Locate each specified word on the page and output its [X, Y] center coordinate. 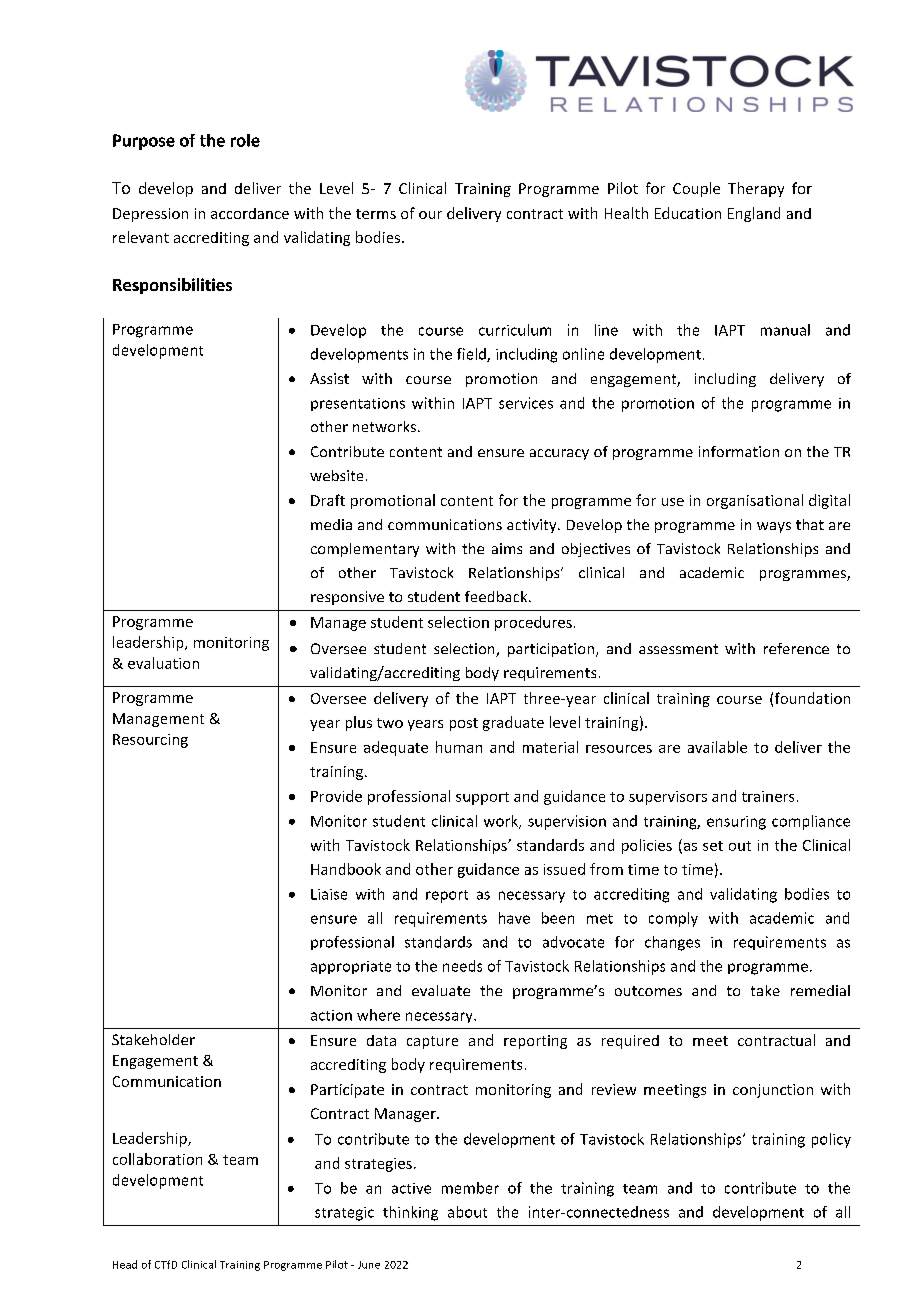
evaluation [163, 663]
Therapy [756, 189]
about [467, 1212]
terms [376, 214]
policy [831, 1140]
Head [125, 1264]
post [464, 724]
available [717, 747]
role [245, 140]
